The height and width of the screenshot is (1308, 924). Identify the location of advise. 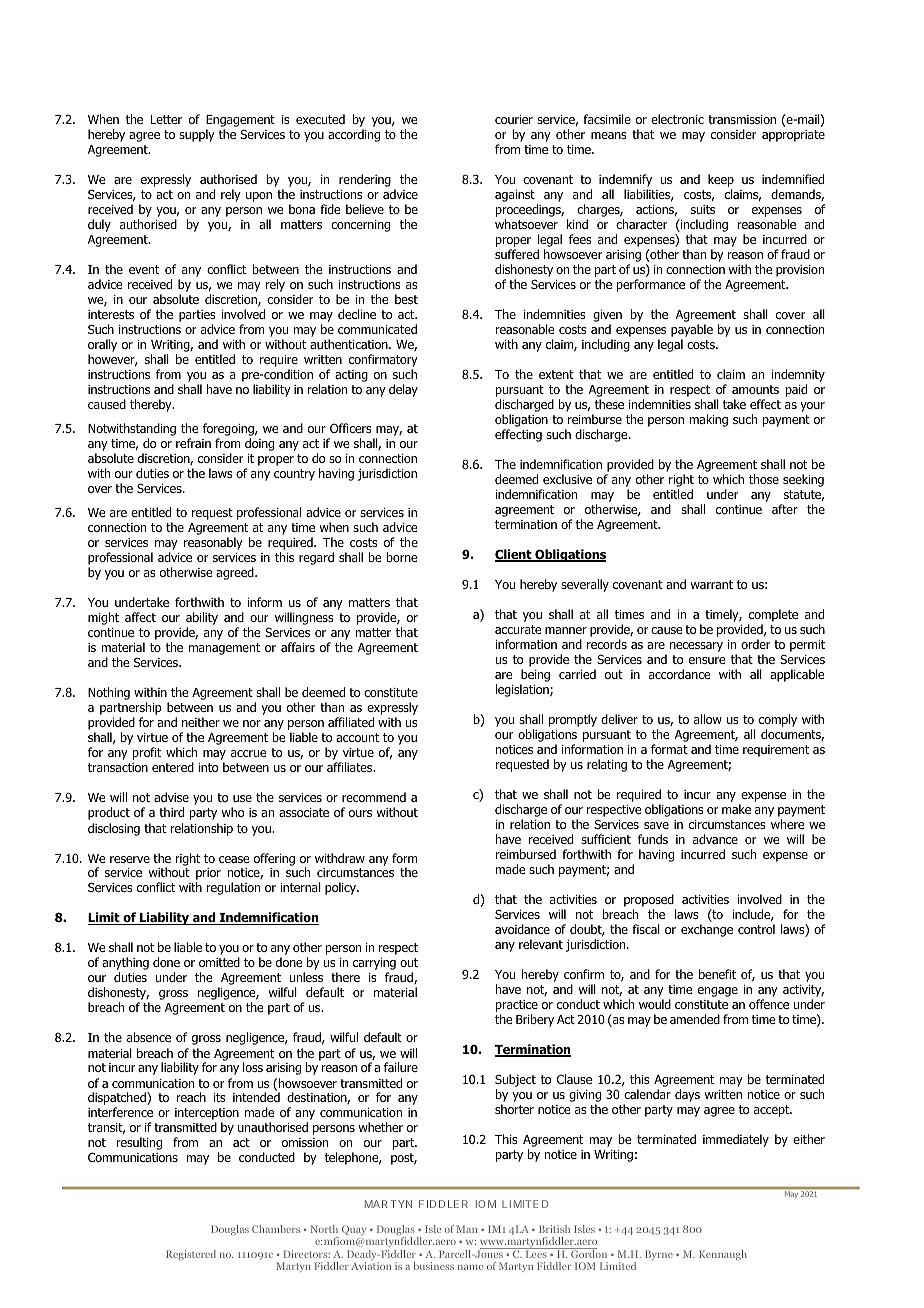
(171, 797).
